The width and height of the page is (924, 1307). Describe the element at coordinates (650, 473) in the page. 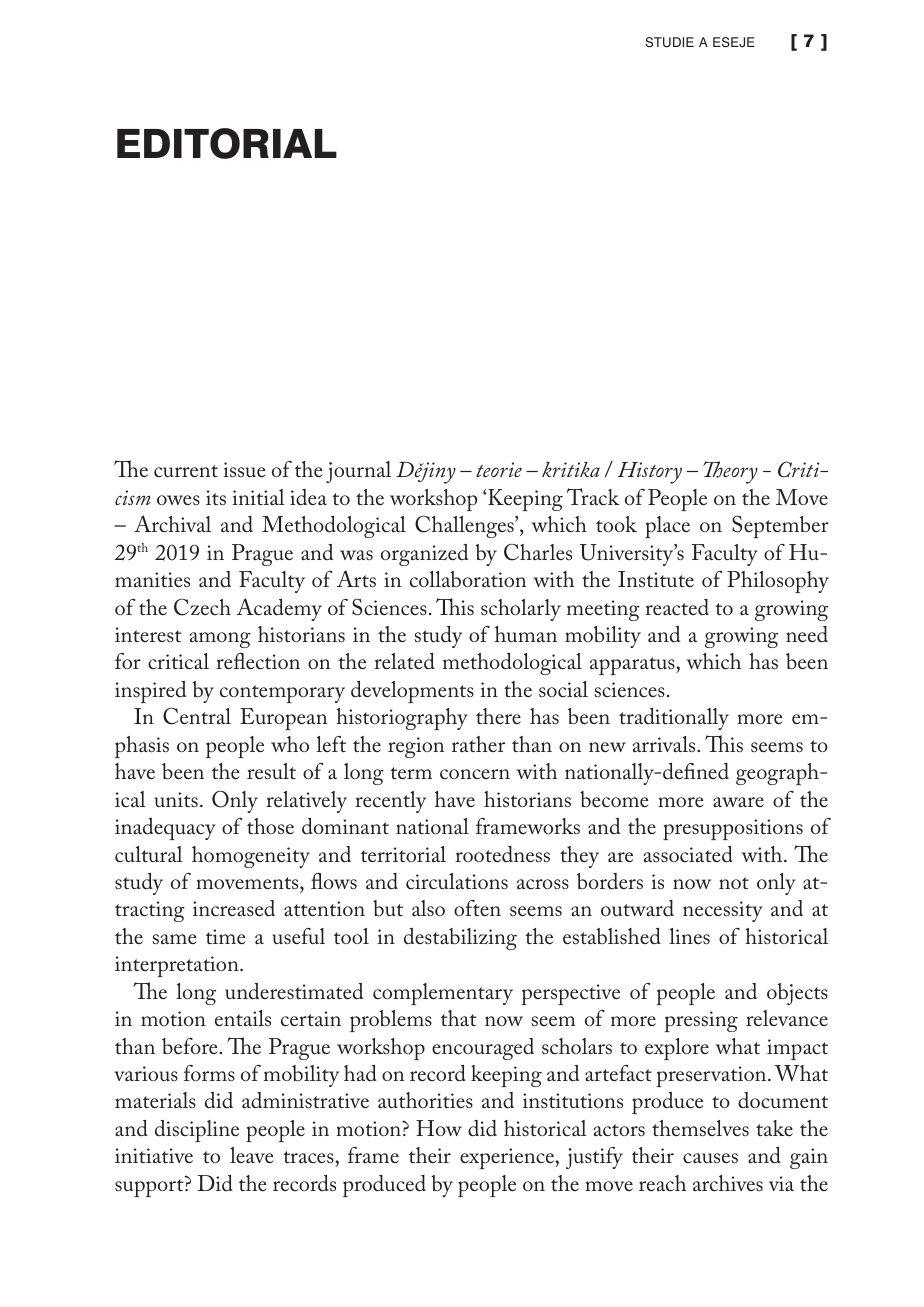

I see `History` at that location.
